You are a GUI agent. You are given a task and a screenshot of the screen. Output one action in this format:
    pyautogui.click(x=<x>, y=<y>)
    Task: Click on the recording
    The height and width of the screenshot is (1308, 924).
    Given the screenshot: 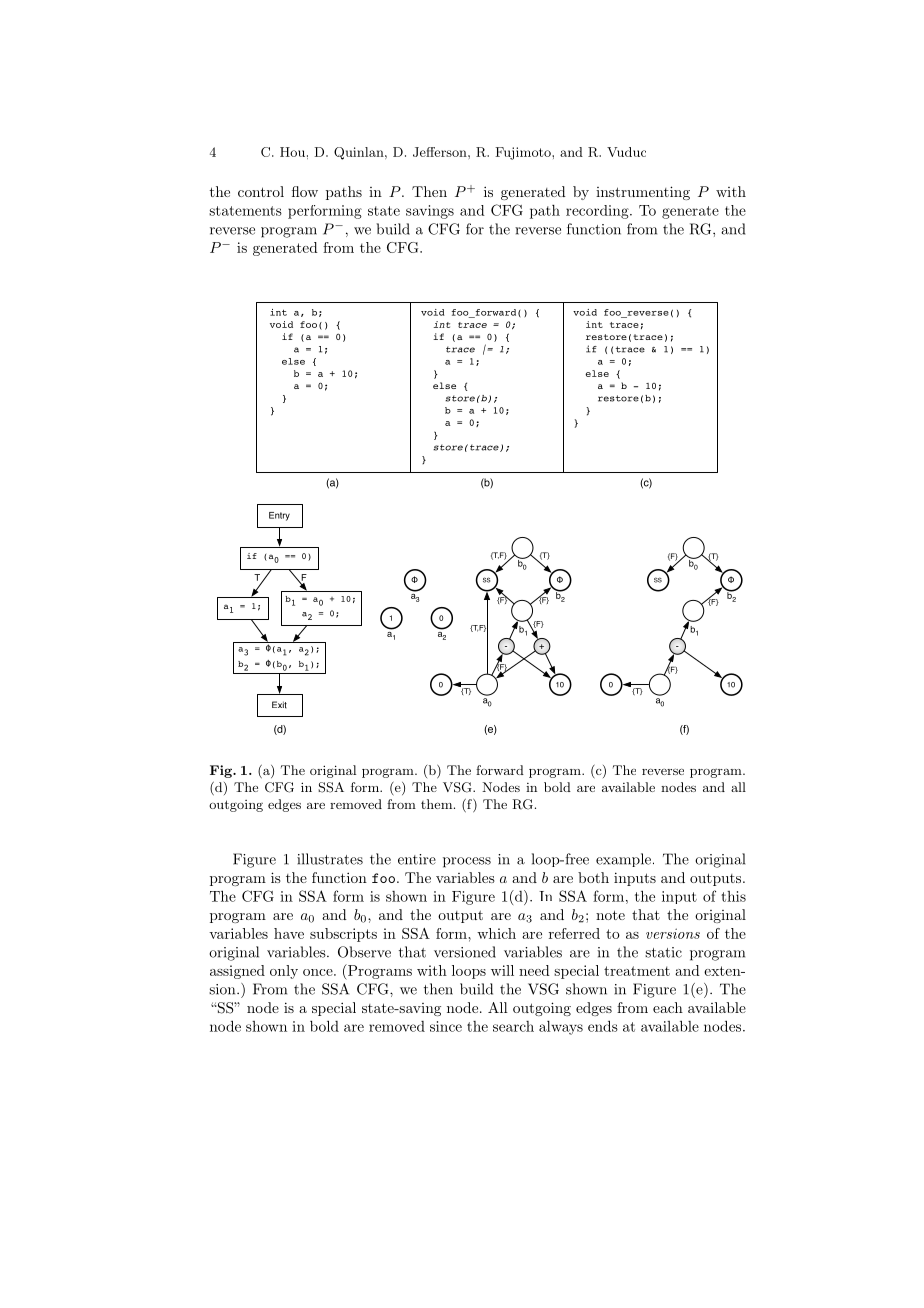 What is the action you would take?
    pyautogui.click(x=598, y=212)
